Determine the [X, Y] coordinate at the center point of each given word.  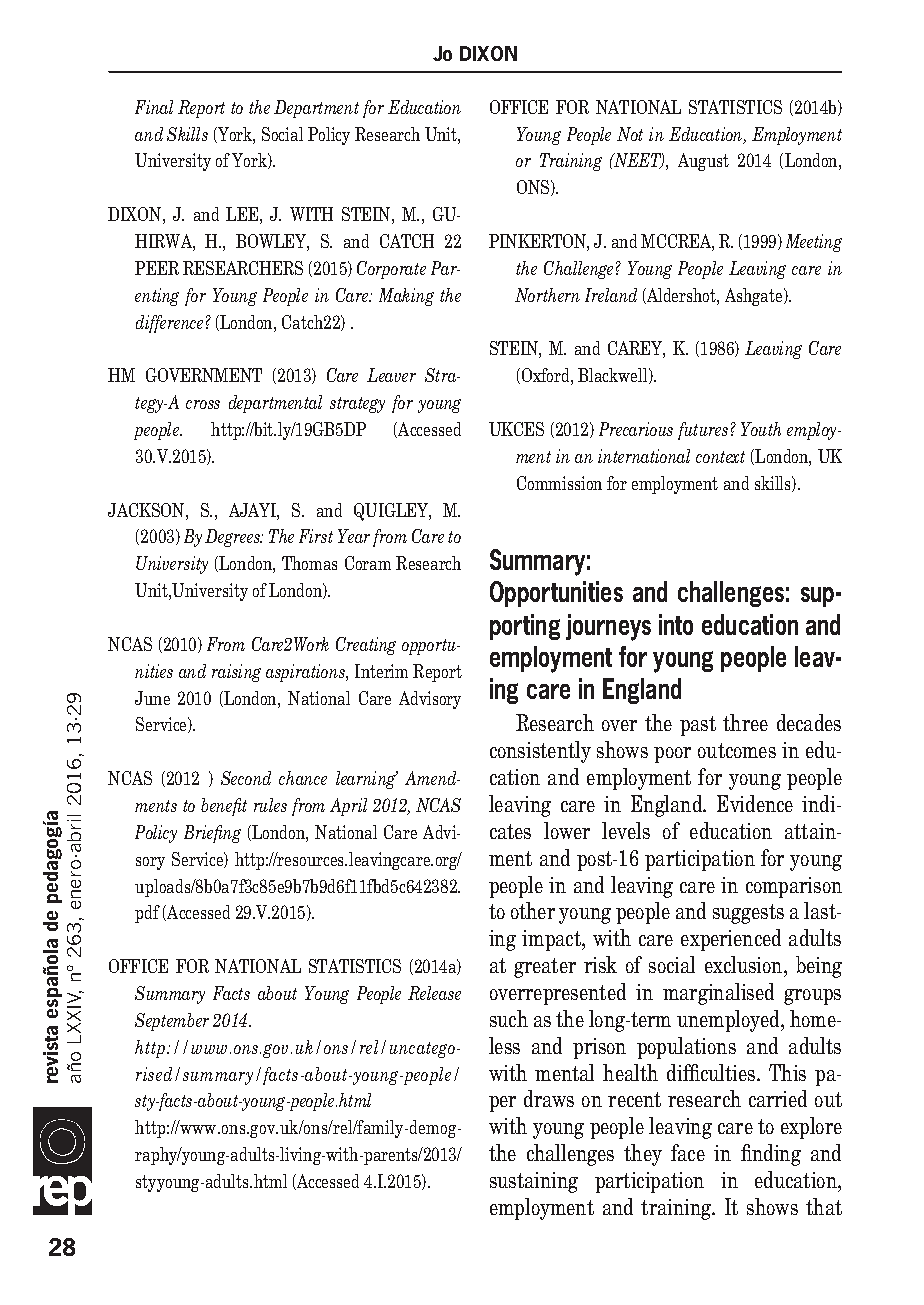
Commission [559, 483]
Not [630, 134]
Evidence [755, 803]
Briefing [212, 834]
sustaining [534, 1182]
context [720, 457]
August [703, 162]
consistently [540, 752]
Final [154, 107]
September [172, 1022]
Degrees [233, 538]
